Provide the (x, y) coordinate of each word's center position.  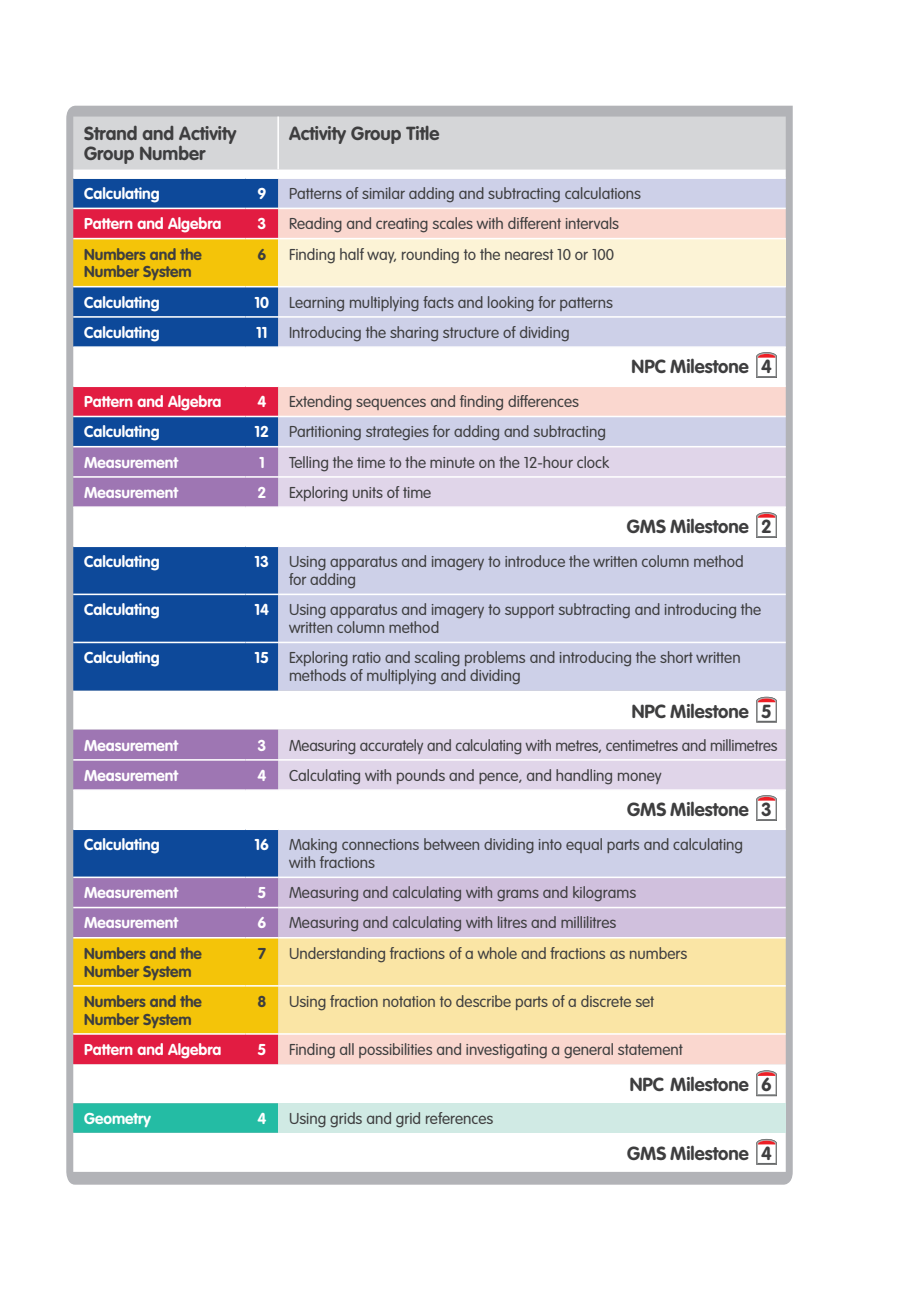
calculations (603, 193)
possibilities (395, 1050)
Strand (110, 133)
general (588, 1051)
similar (383, 193)
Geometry (117, 1120)
